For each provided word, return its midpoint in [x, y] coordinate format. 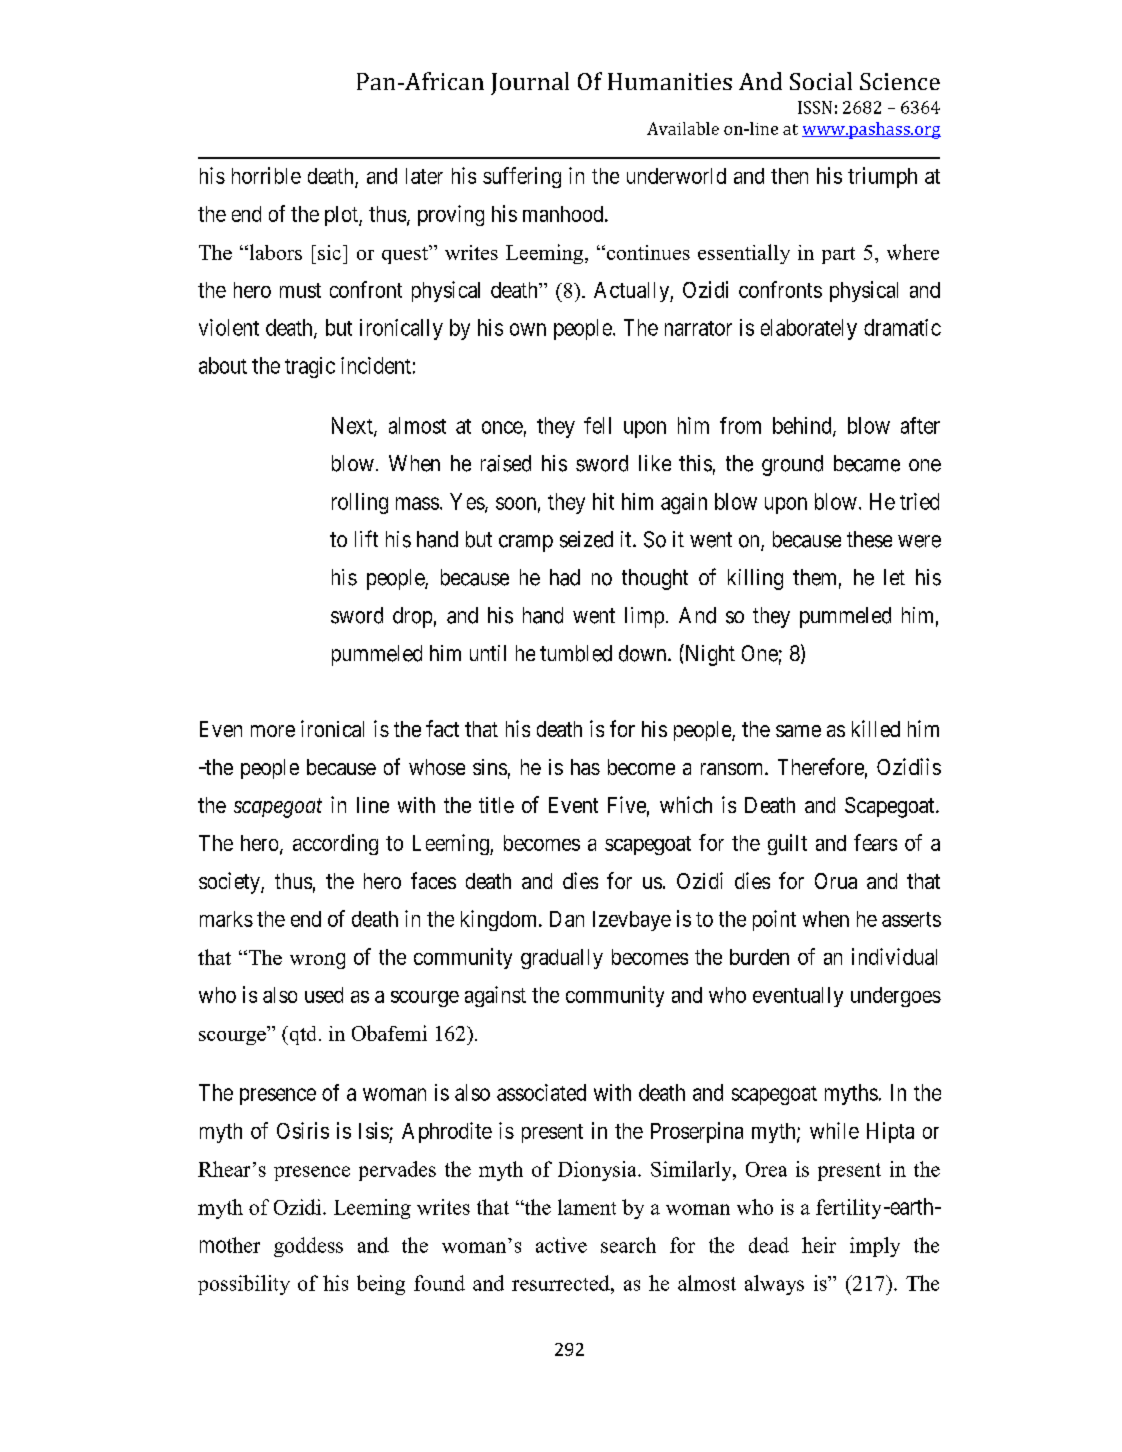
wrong [317, 961]
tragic [310, 367]
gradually [562, 959]
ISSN [815, 107]
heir [819, 1245]
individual [894, 956]
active [561, 1245]
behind [803, 426]
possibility [244, 1285]
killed [876, 728]
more [273, 731]
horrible [266, 175]
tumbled [576, 653]
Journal [530, 83]
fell [597, 425]
